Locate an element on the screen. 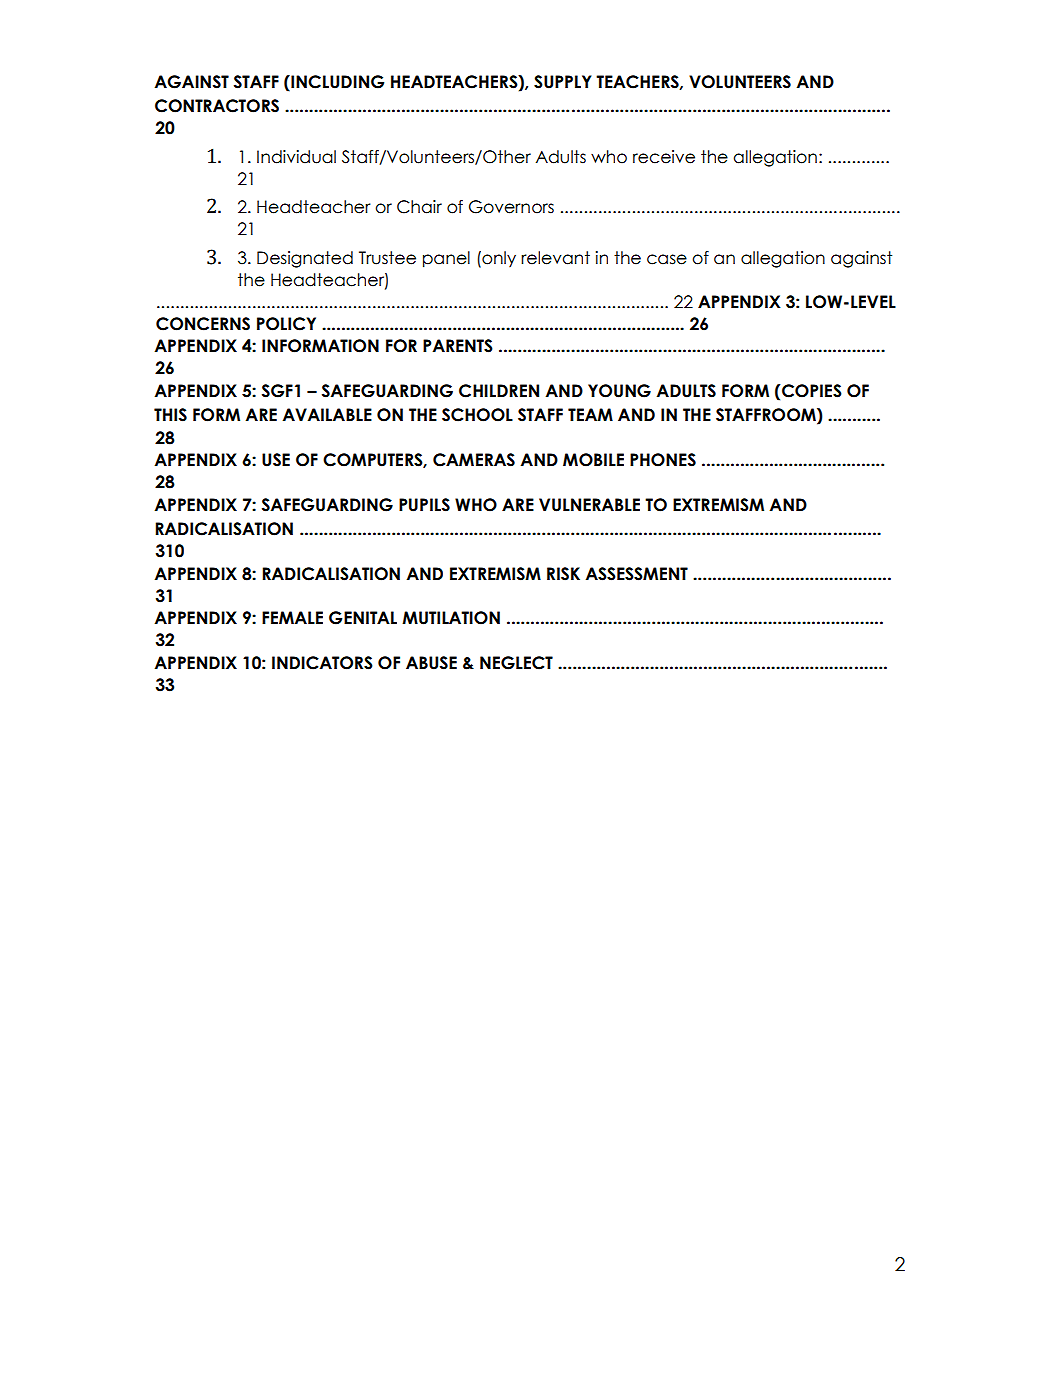 The height and width of the screenshot is (1373, 1061). panel is located at coordinates (446, 259).
